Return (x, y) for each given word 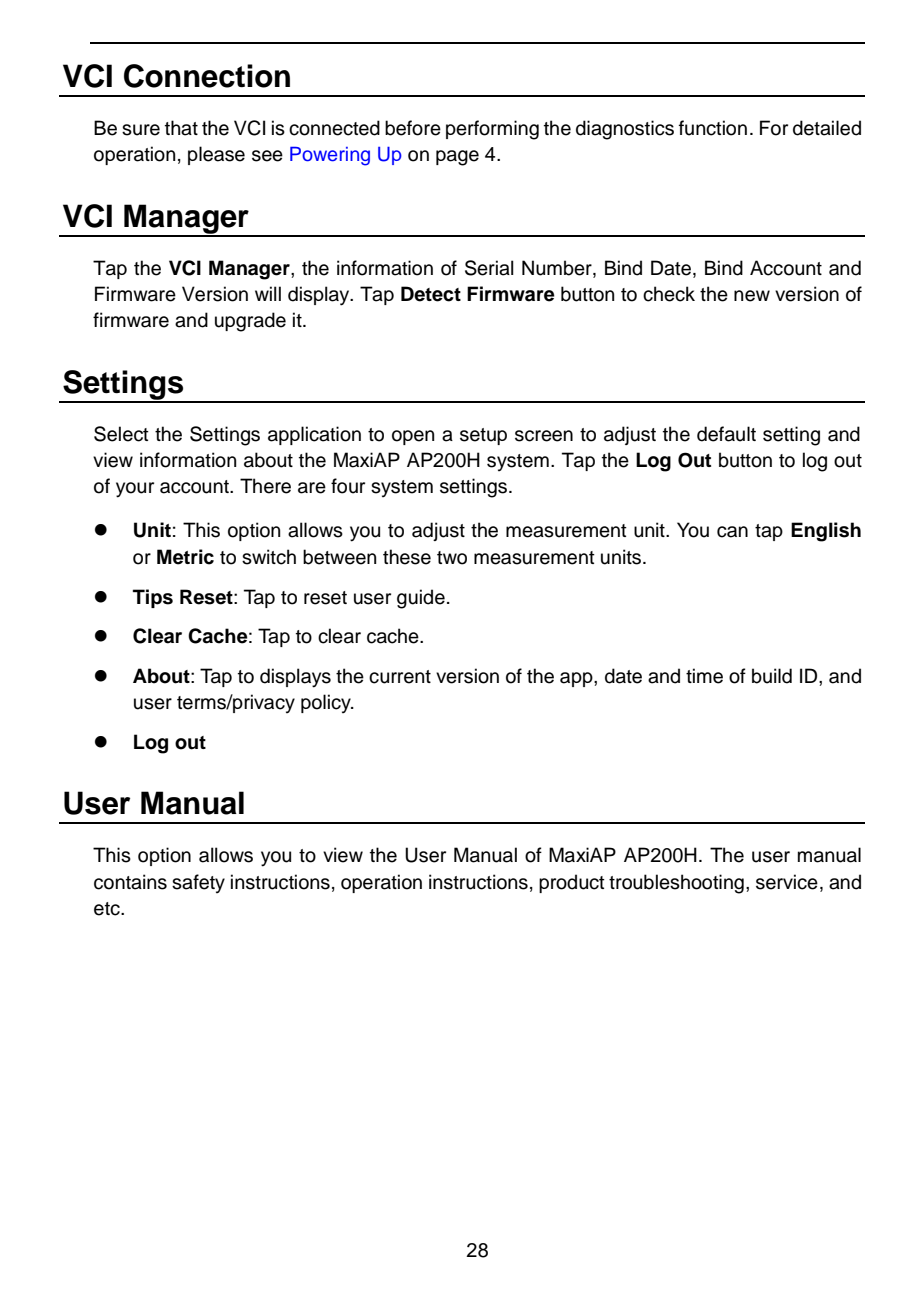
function (713, 128)
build (772, 676)
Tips (153, 598)
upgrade (250, 322)
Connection (207, 76)
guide (421, 599)
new (752, 296)
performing (492, 130)
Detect (431, 294)
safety (198, 883)
